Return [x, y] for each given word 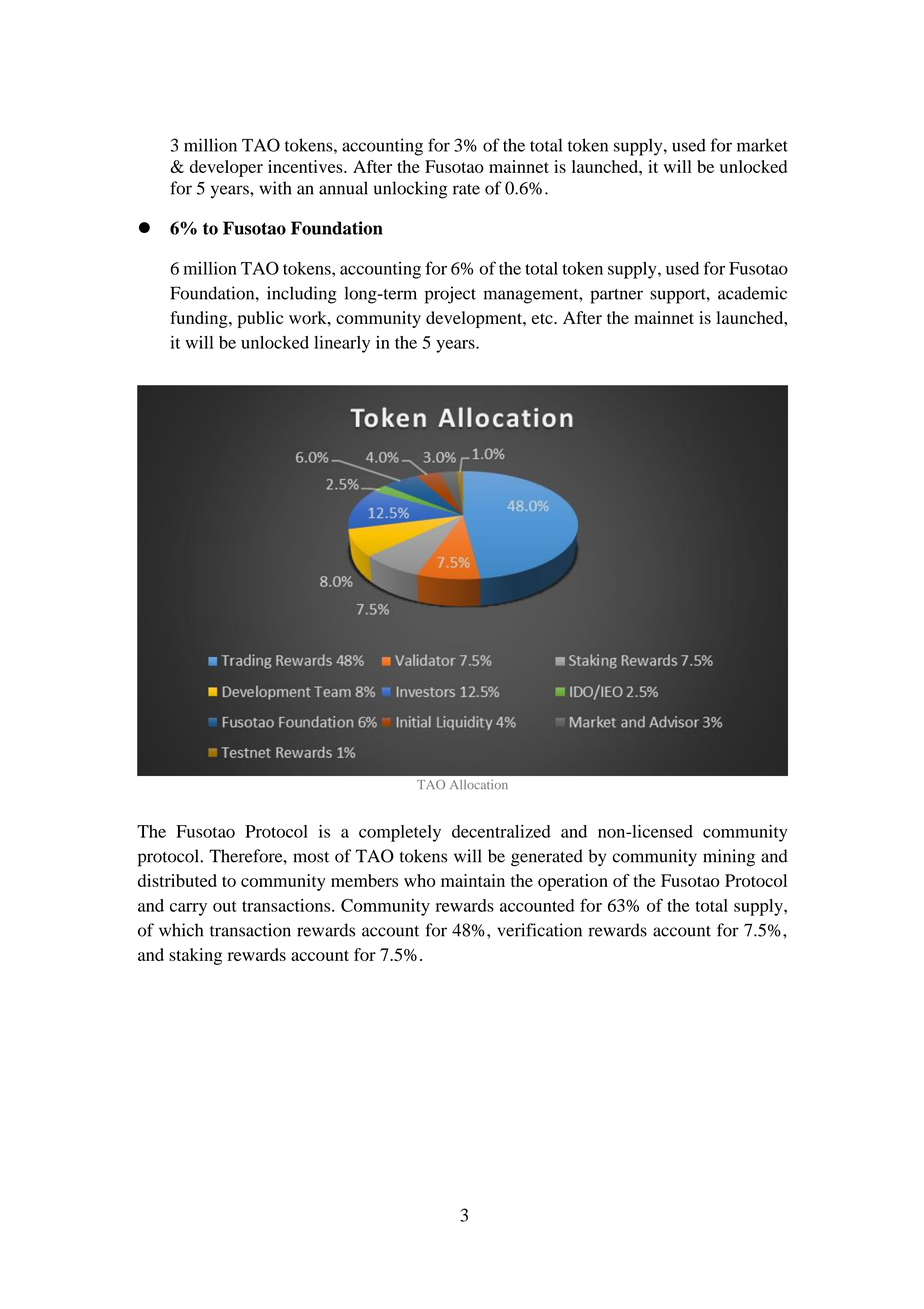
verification [539, 930]
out [225, 906]
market [762, 145]
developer [226, 168]
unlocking [410, 190]
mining [729, 858]
